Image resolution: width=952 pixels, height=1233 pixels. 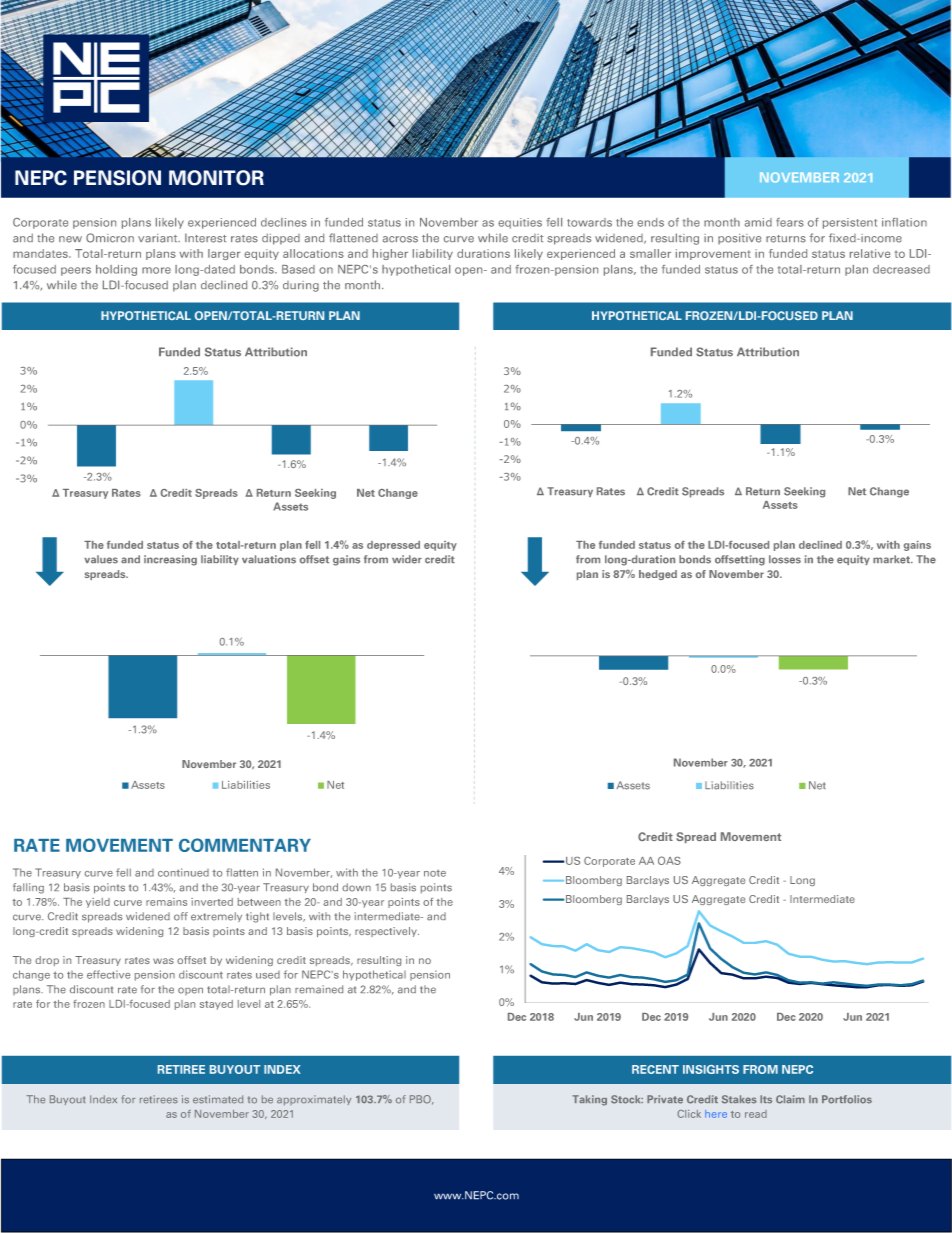 I want to click on Omicron, so click(x=110, y=238).
